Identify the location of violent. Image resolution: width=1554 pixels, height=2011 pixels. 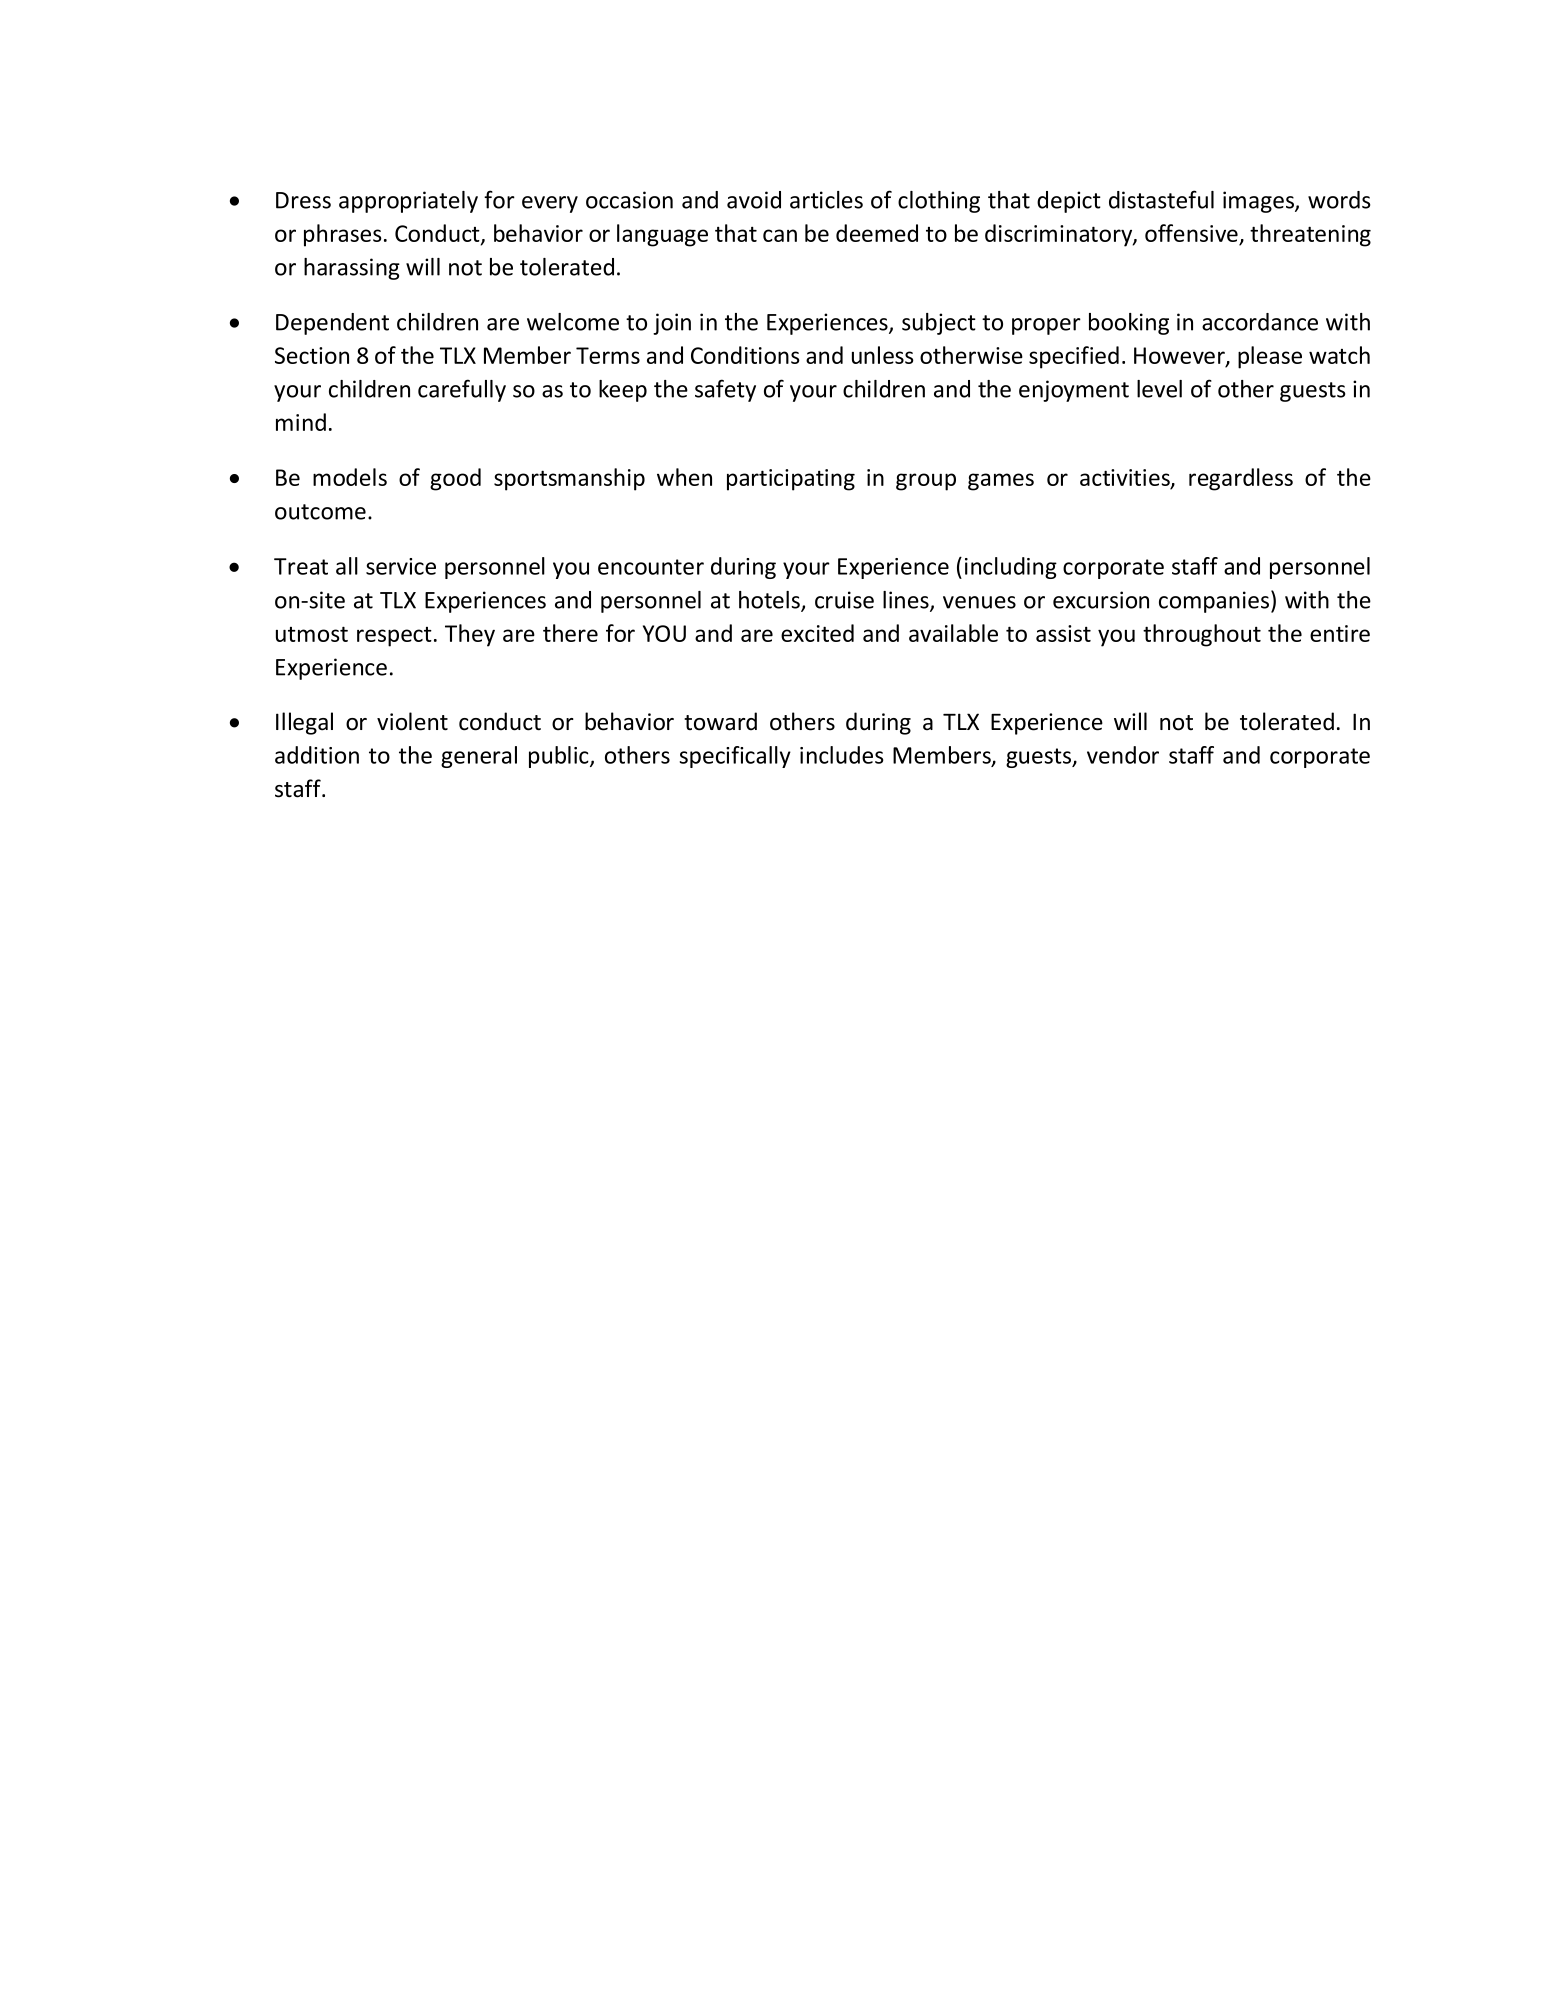
(412, 721).
